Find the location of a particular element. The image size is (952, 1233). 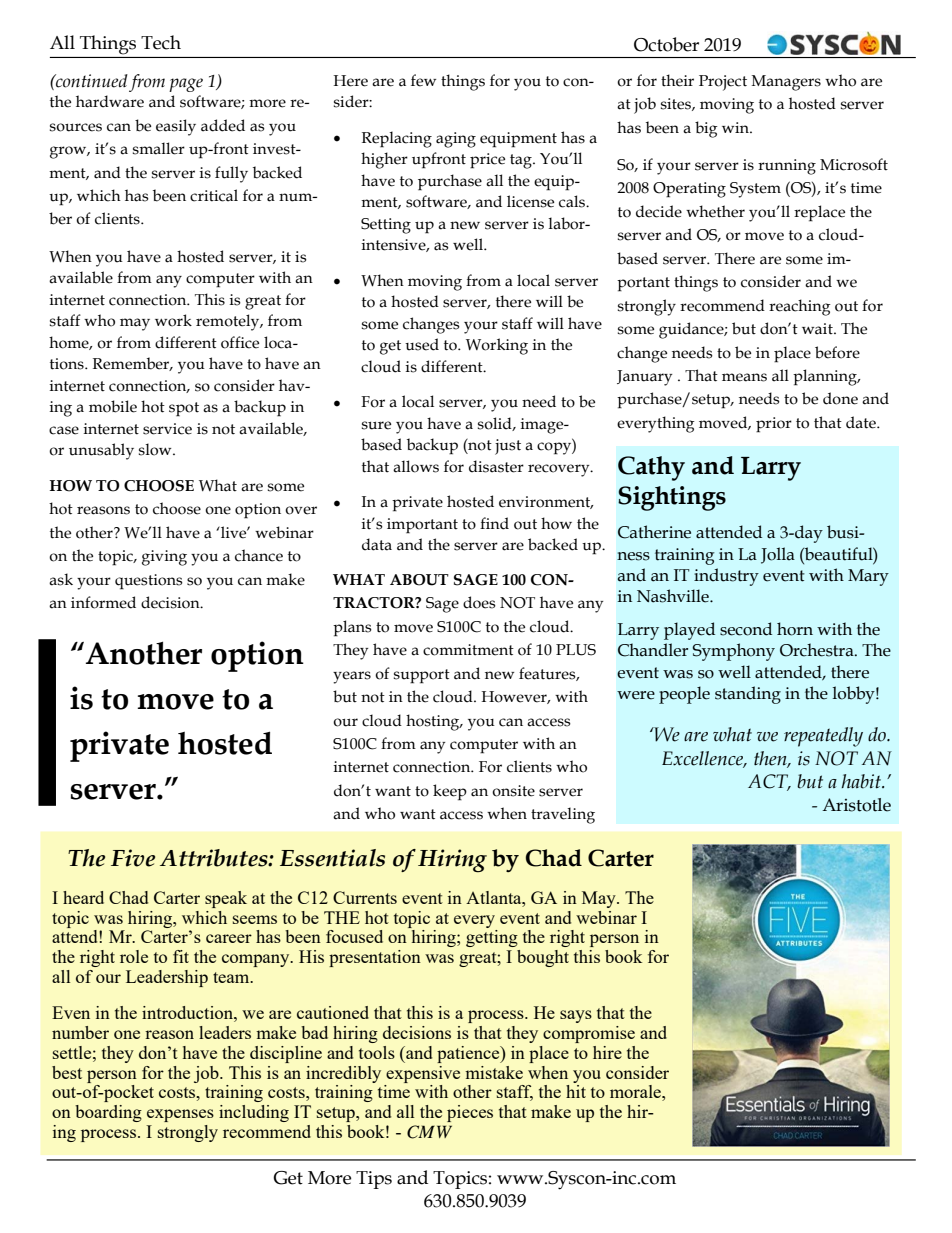

does is located at coordinates (479, 602).
